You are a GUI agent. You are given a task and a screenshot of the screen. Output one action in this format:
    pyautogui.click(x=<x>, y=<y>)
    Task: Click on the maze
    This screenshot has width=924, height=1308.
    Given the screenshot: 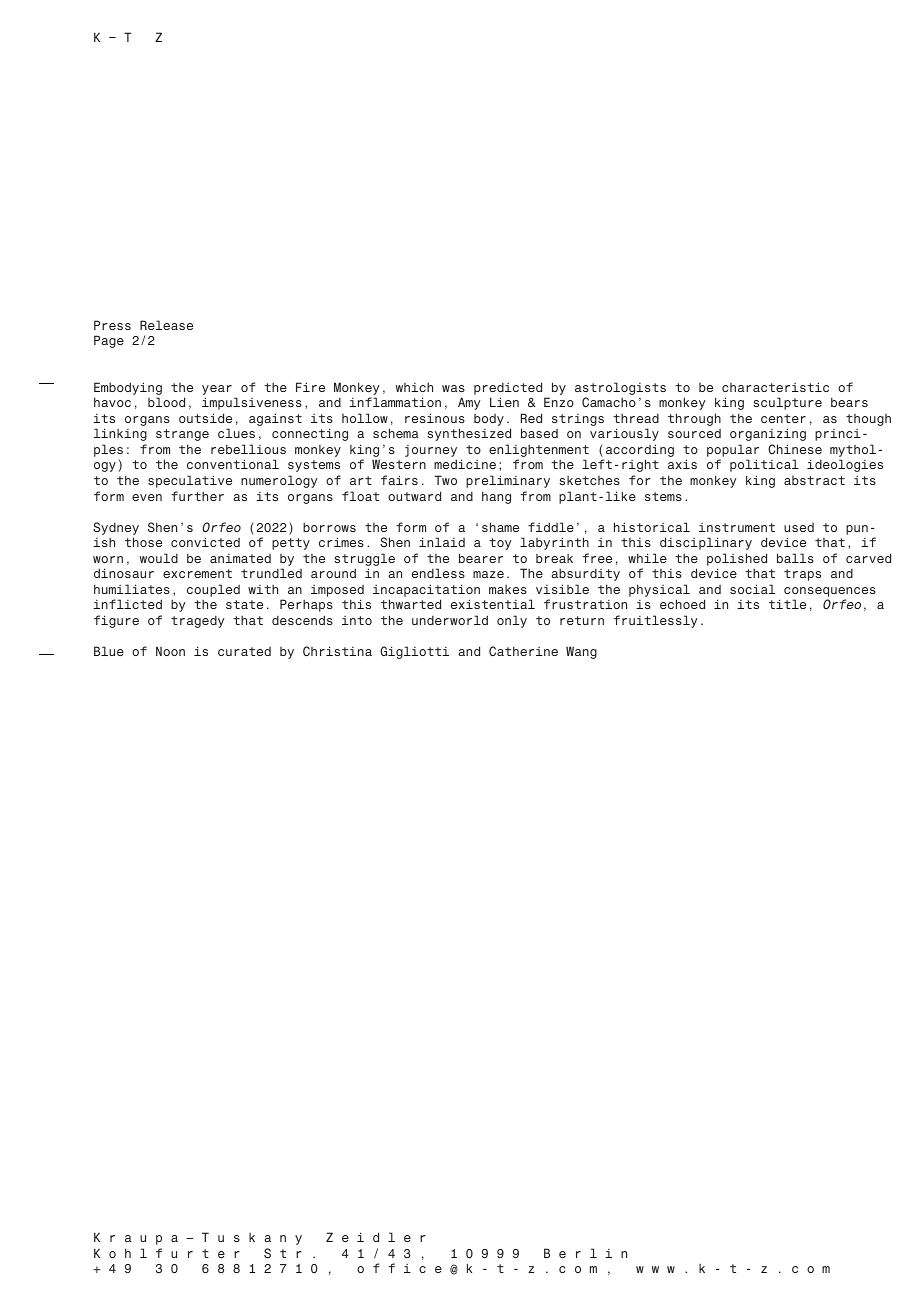 What is the action you would take?
    pyautogui.click(x=488, y=574)
